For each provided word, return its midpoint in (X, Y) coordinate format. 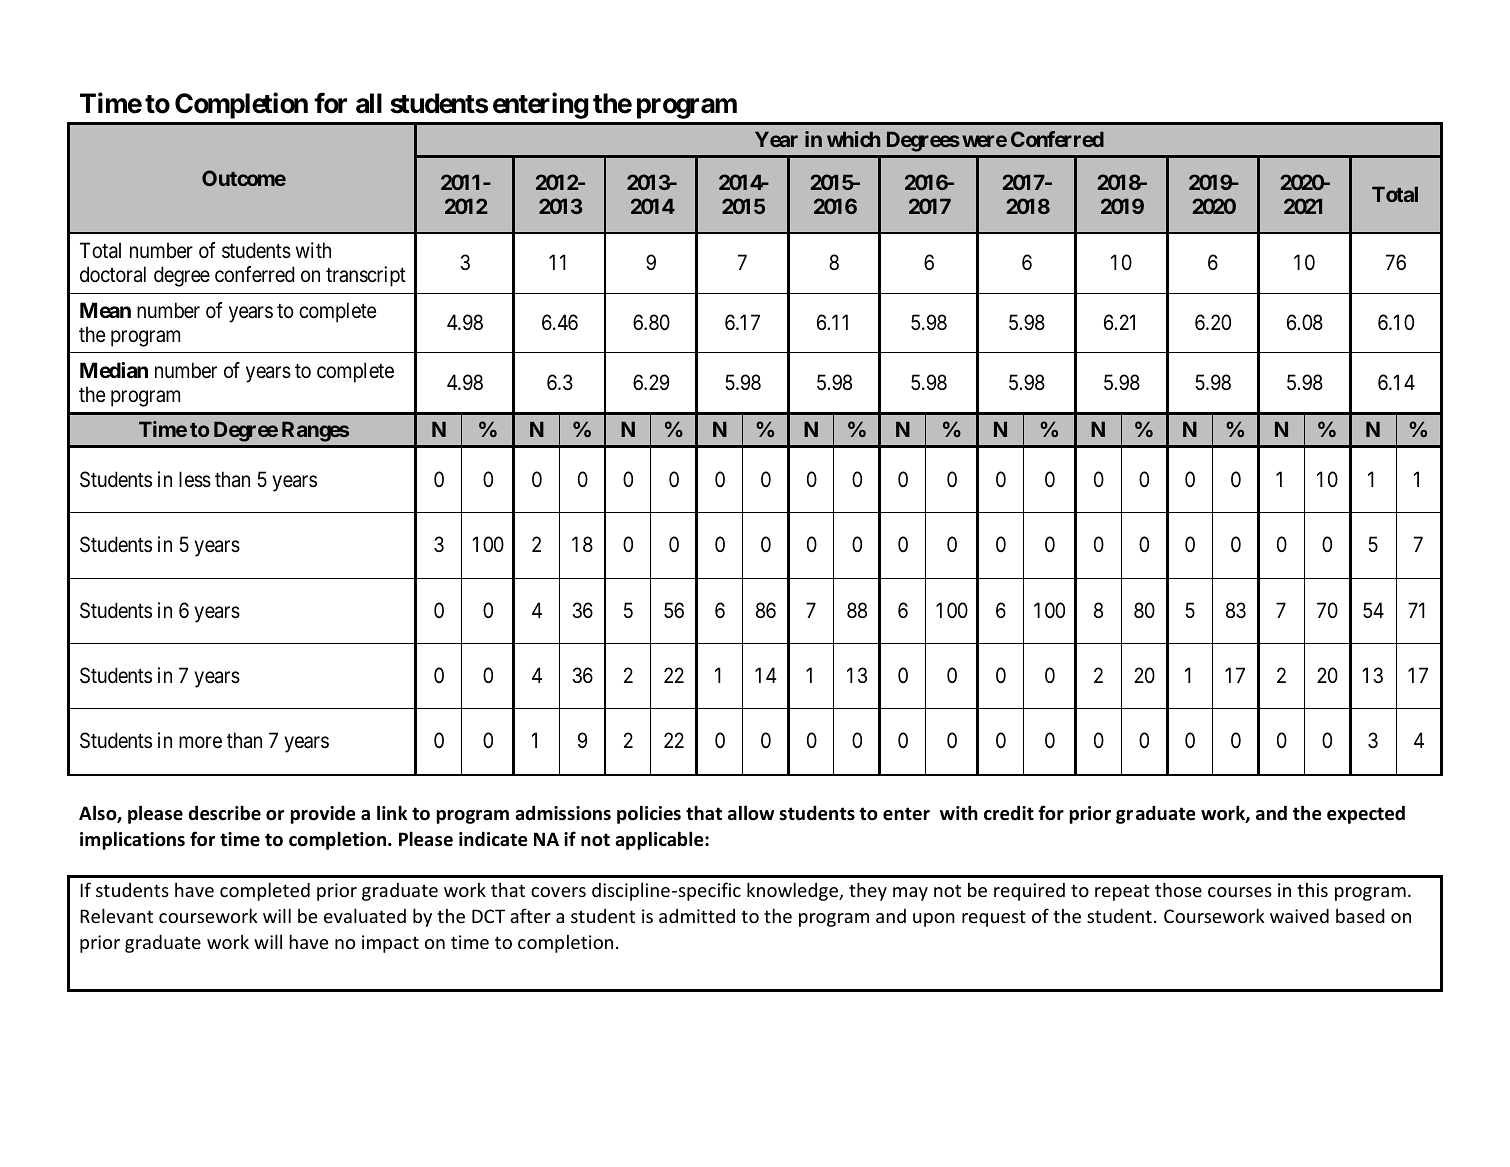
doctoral (113, 274)
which (853, 139)
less (195, 479)
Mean (105, 310)
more (200, 742)
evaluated (365, 915)
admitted (697, 916)
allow (751, 813)
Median (114, 370)
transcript (366, 276)
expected (1366, 814)
